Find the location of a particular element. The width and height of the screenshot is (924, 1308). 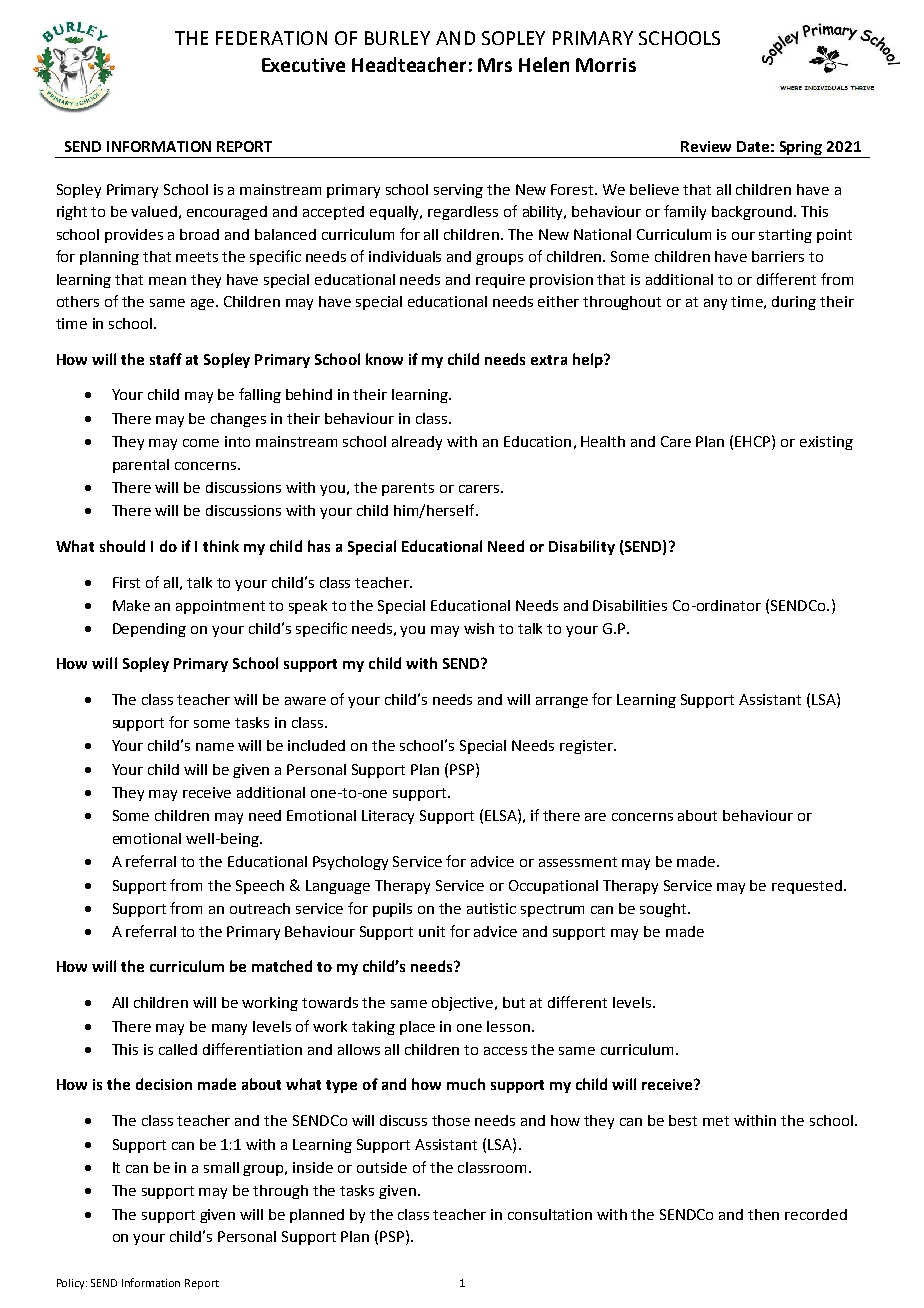

parental is located at coordinates (141, 466).
